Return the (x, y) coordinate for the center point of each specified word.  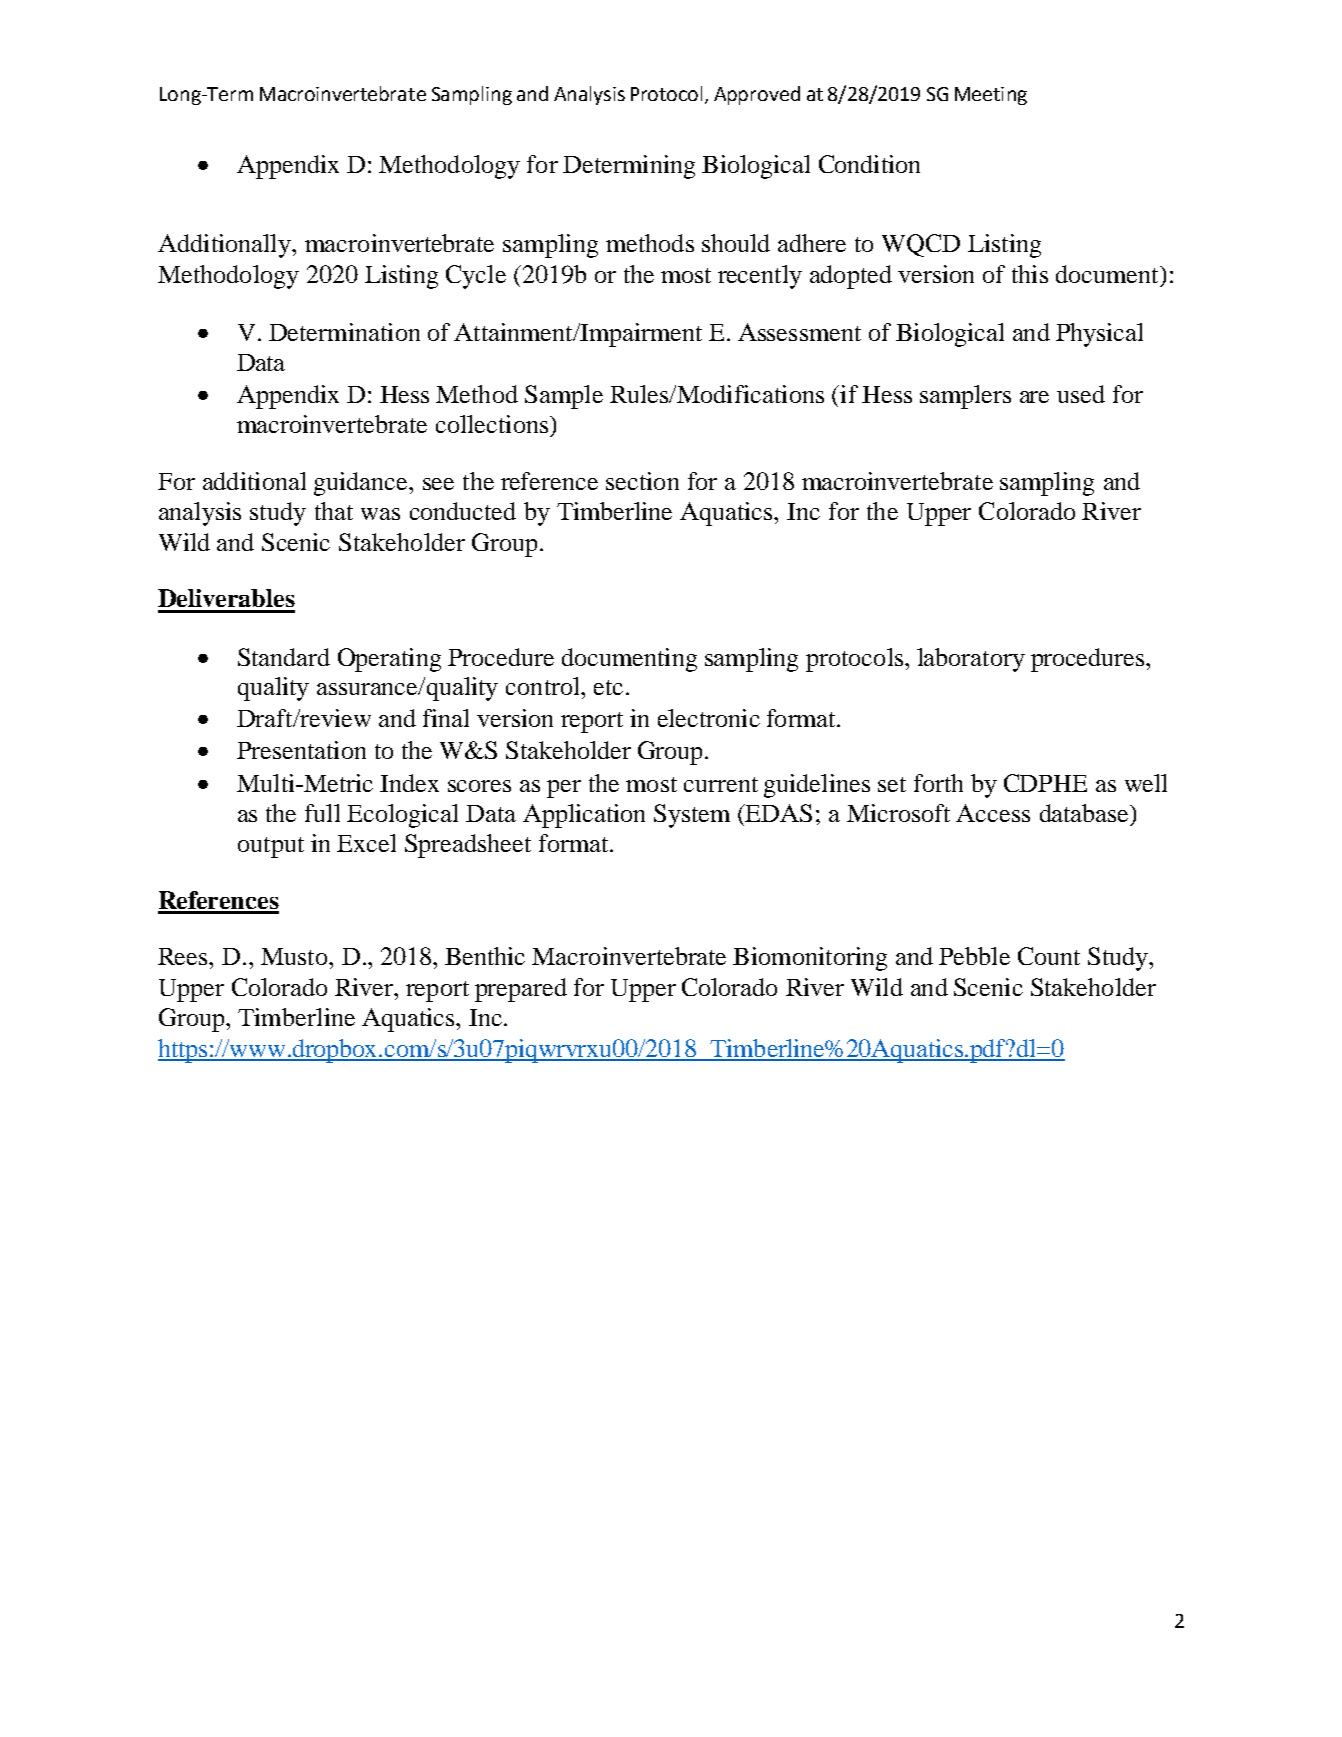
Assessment (799, 332)
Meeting (991, 96)
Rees (184, 956)
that (334, 511)
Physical (1099, 335)
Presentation (301, 750)
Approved (757, 95)
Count (1049, 956)
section (642, 481)
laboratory (971, 660)
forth (938, 783)
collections (492, 424)
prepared (521, 990)
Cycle (476, 277)
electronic (709, 718)
